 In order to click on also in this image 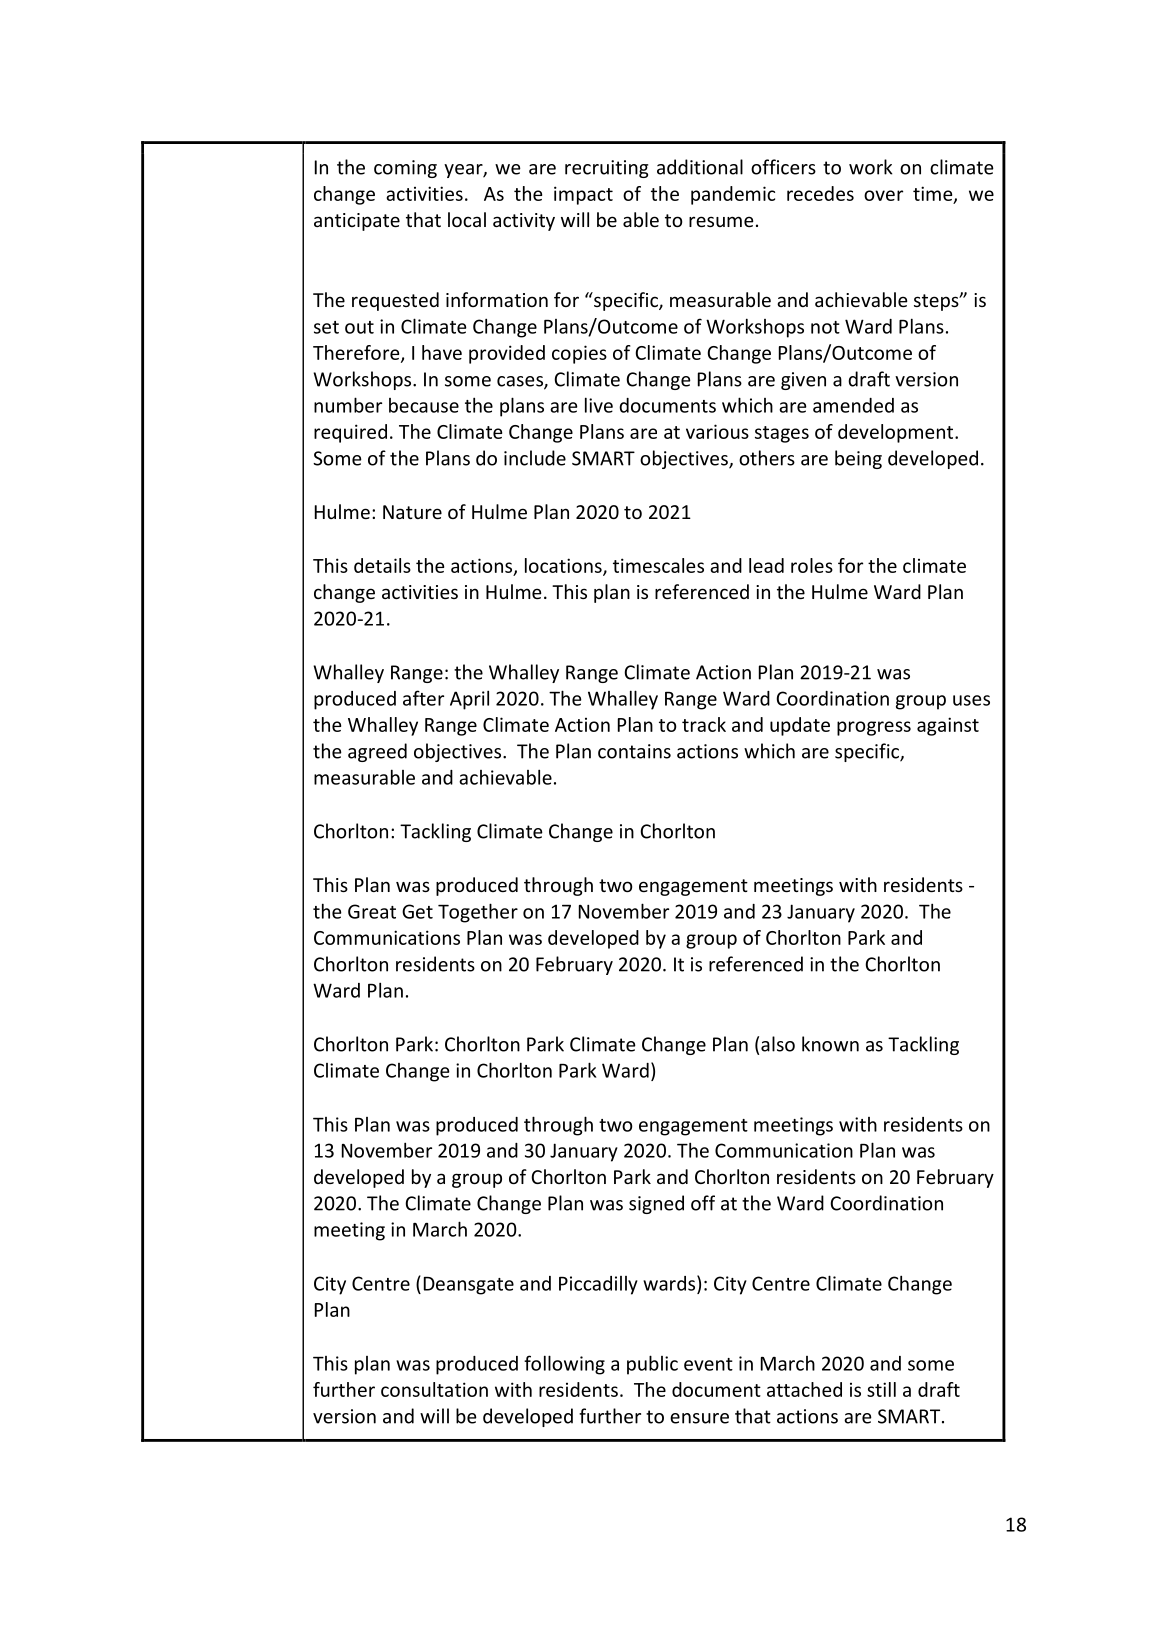, I will do `click(778, 1044)`.
